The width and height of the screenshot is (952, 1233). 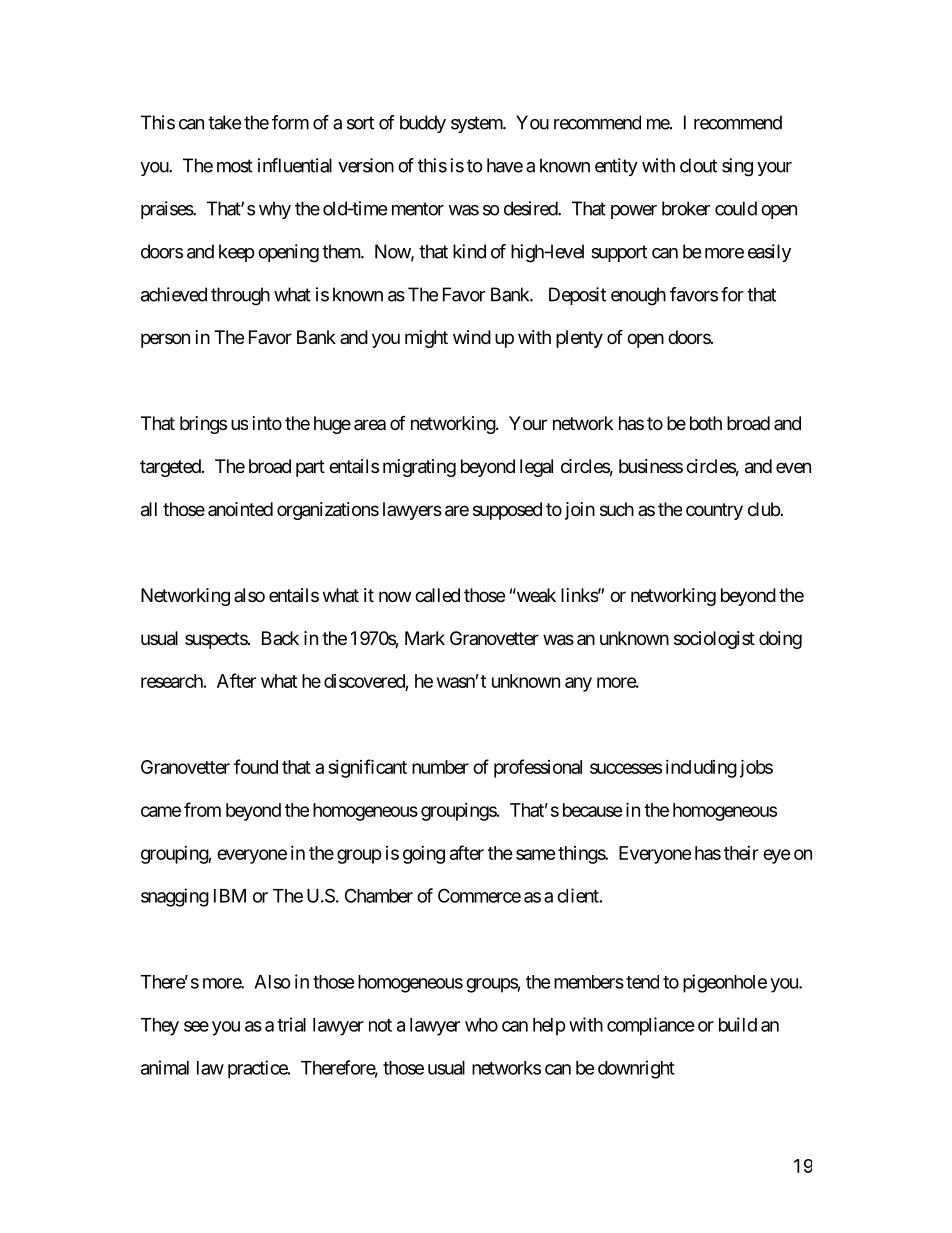 I want to click on both, so click(x=706, y=423).
